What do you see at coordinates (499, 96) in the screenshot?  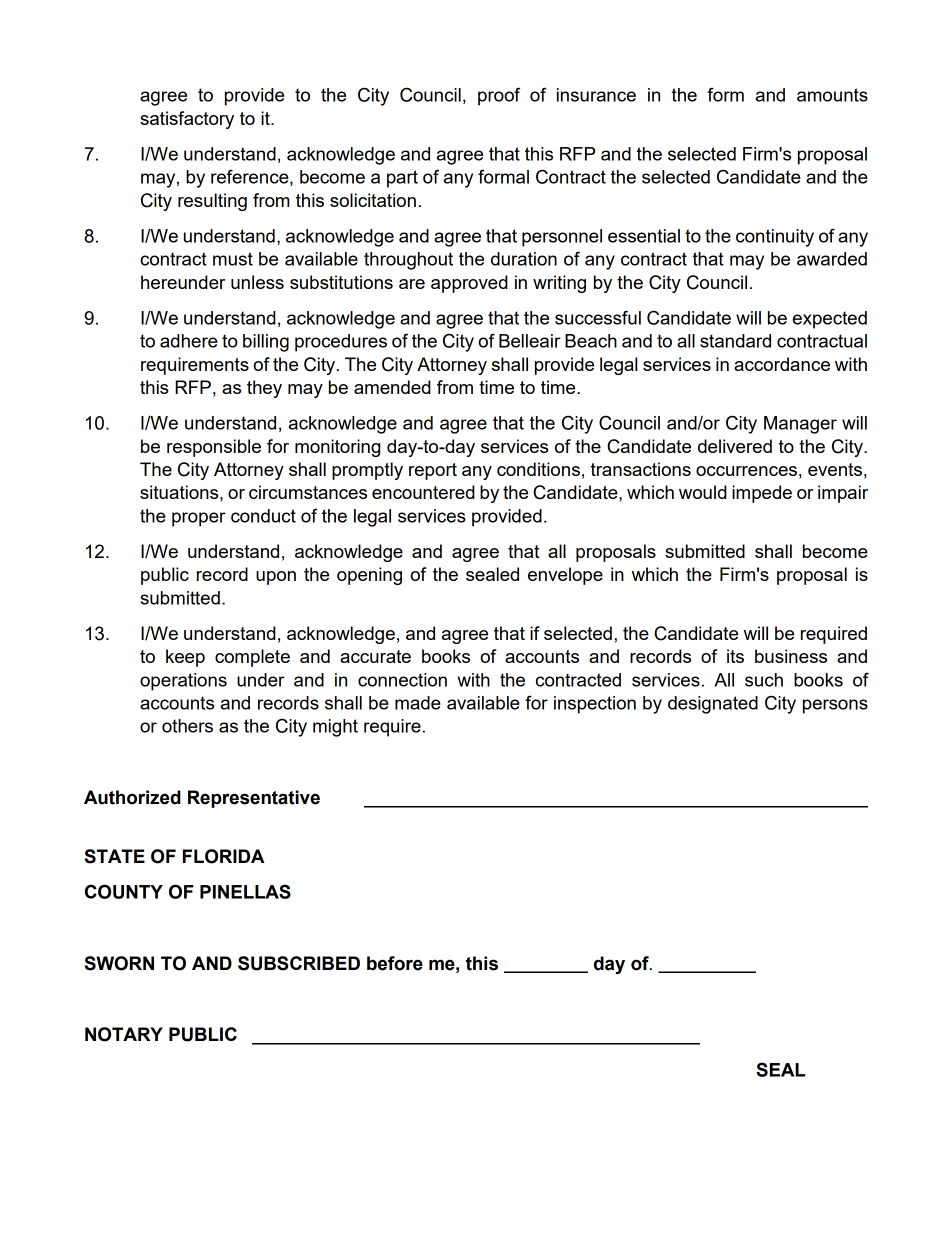 I see `proof` at bounding box center [499, 96].
